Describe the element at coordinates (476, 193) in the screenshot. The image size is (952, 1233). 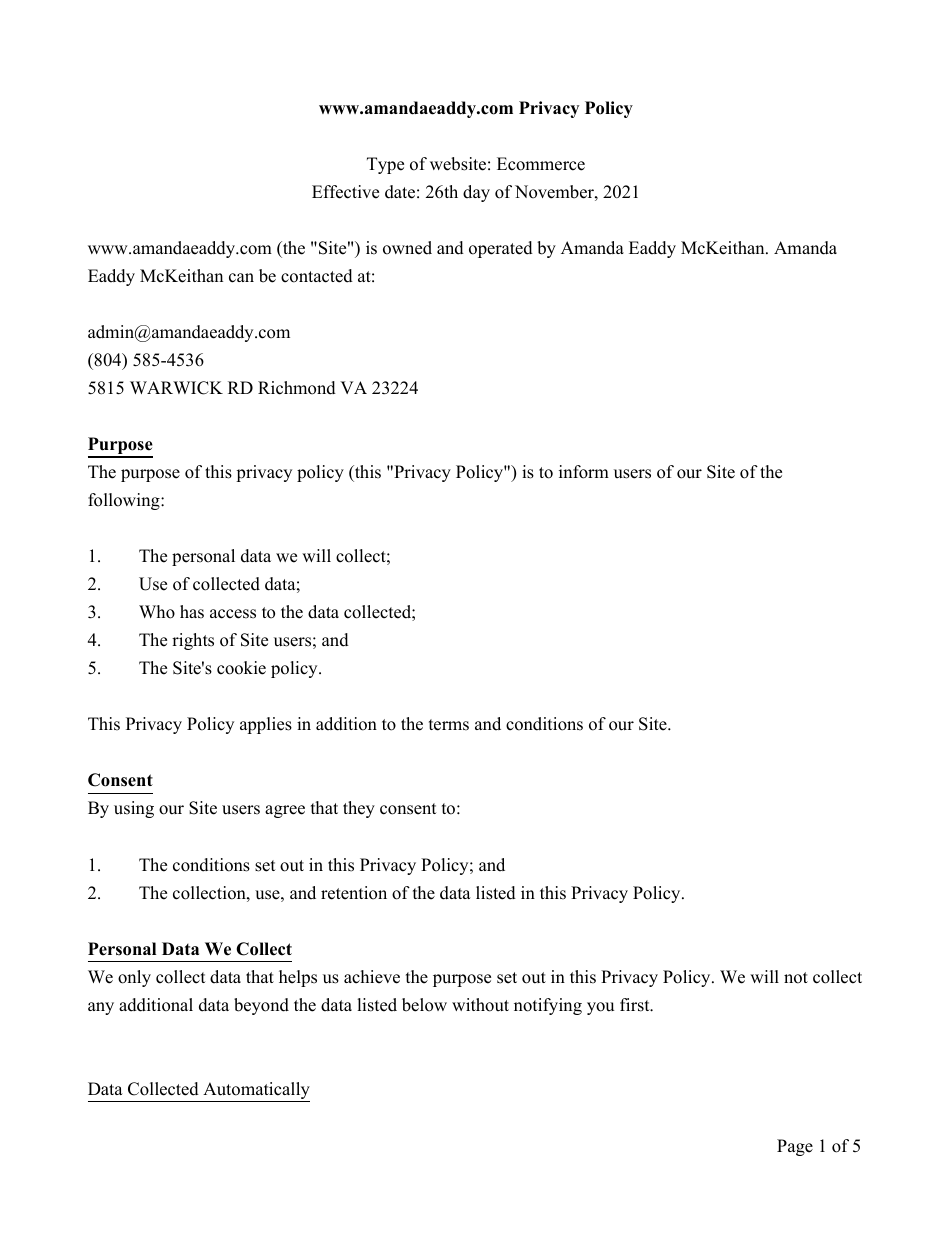
I see `day` at that location.
